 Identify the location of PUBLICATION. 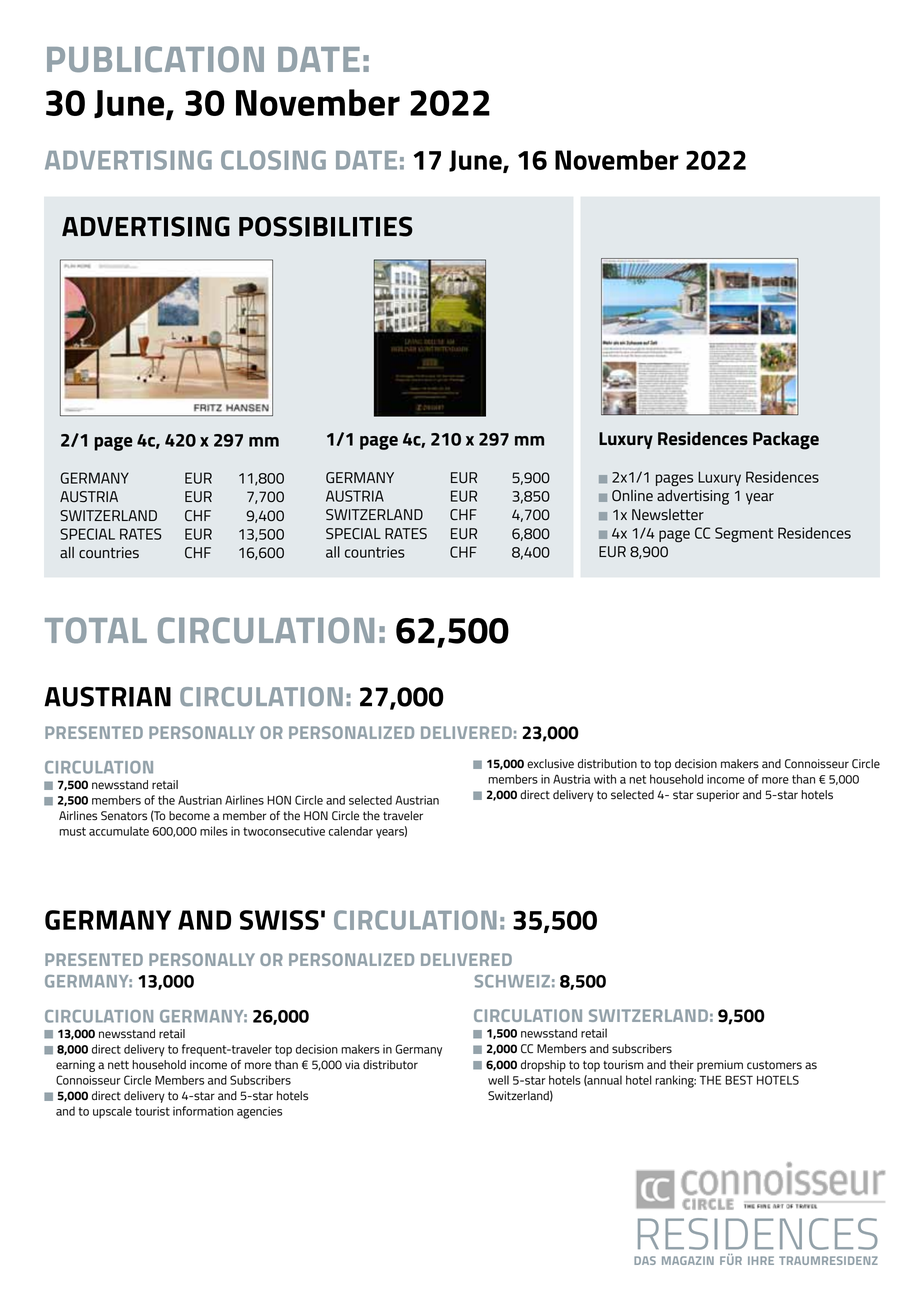
(155, 59).
